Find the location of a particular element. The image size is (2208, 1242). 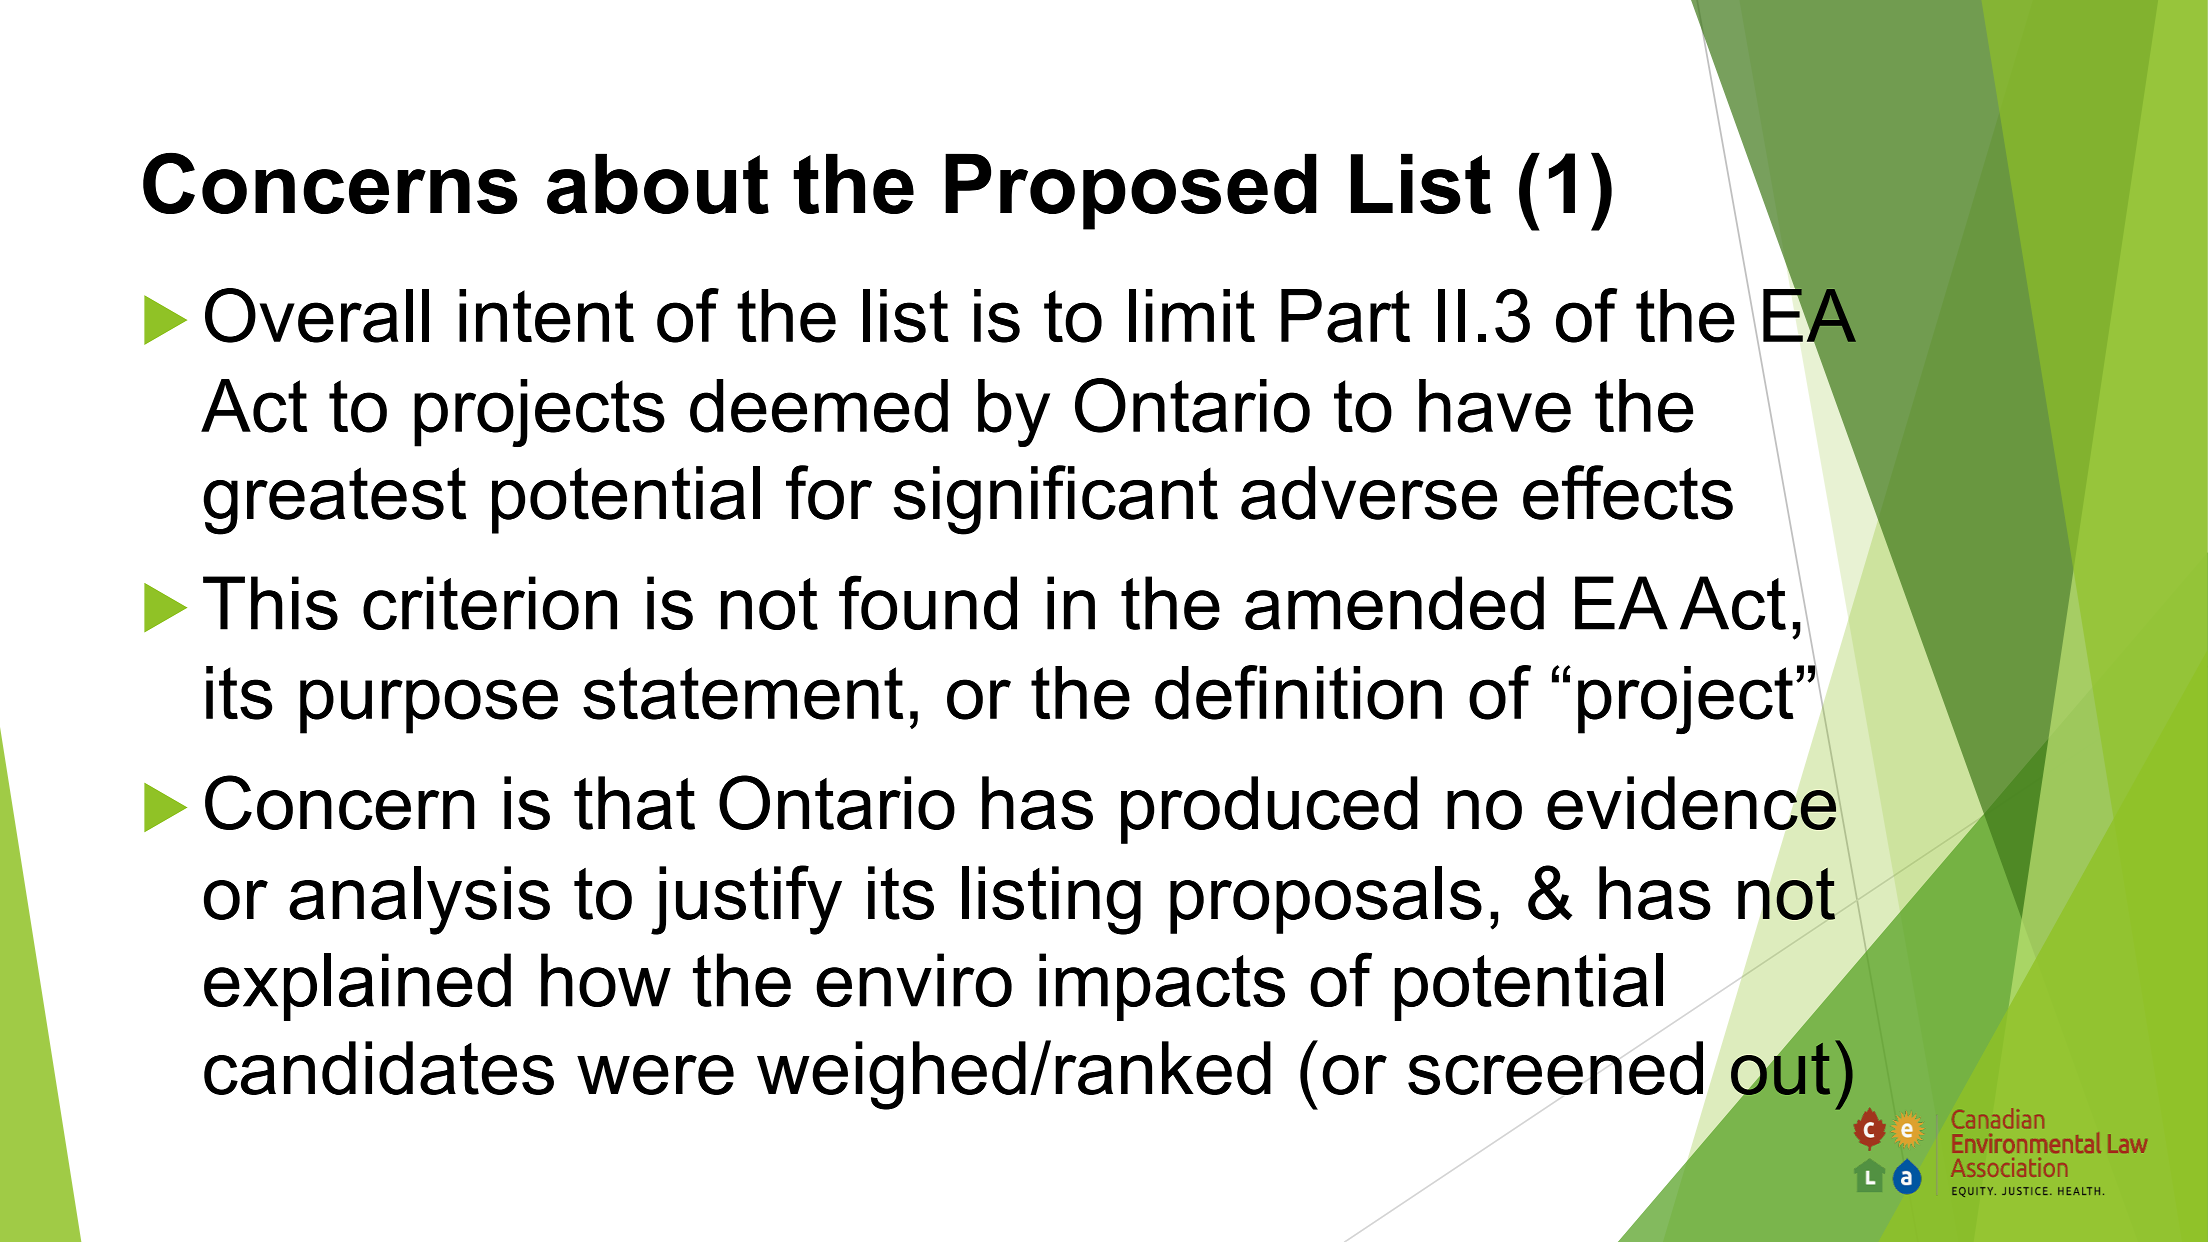

produced is located at coordinates (1269, 810).
